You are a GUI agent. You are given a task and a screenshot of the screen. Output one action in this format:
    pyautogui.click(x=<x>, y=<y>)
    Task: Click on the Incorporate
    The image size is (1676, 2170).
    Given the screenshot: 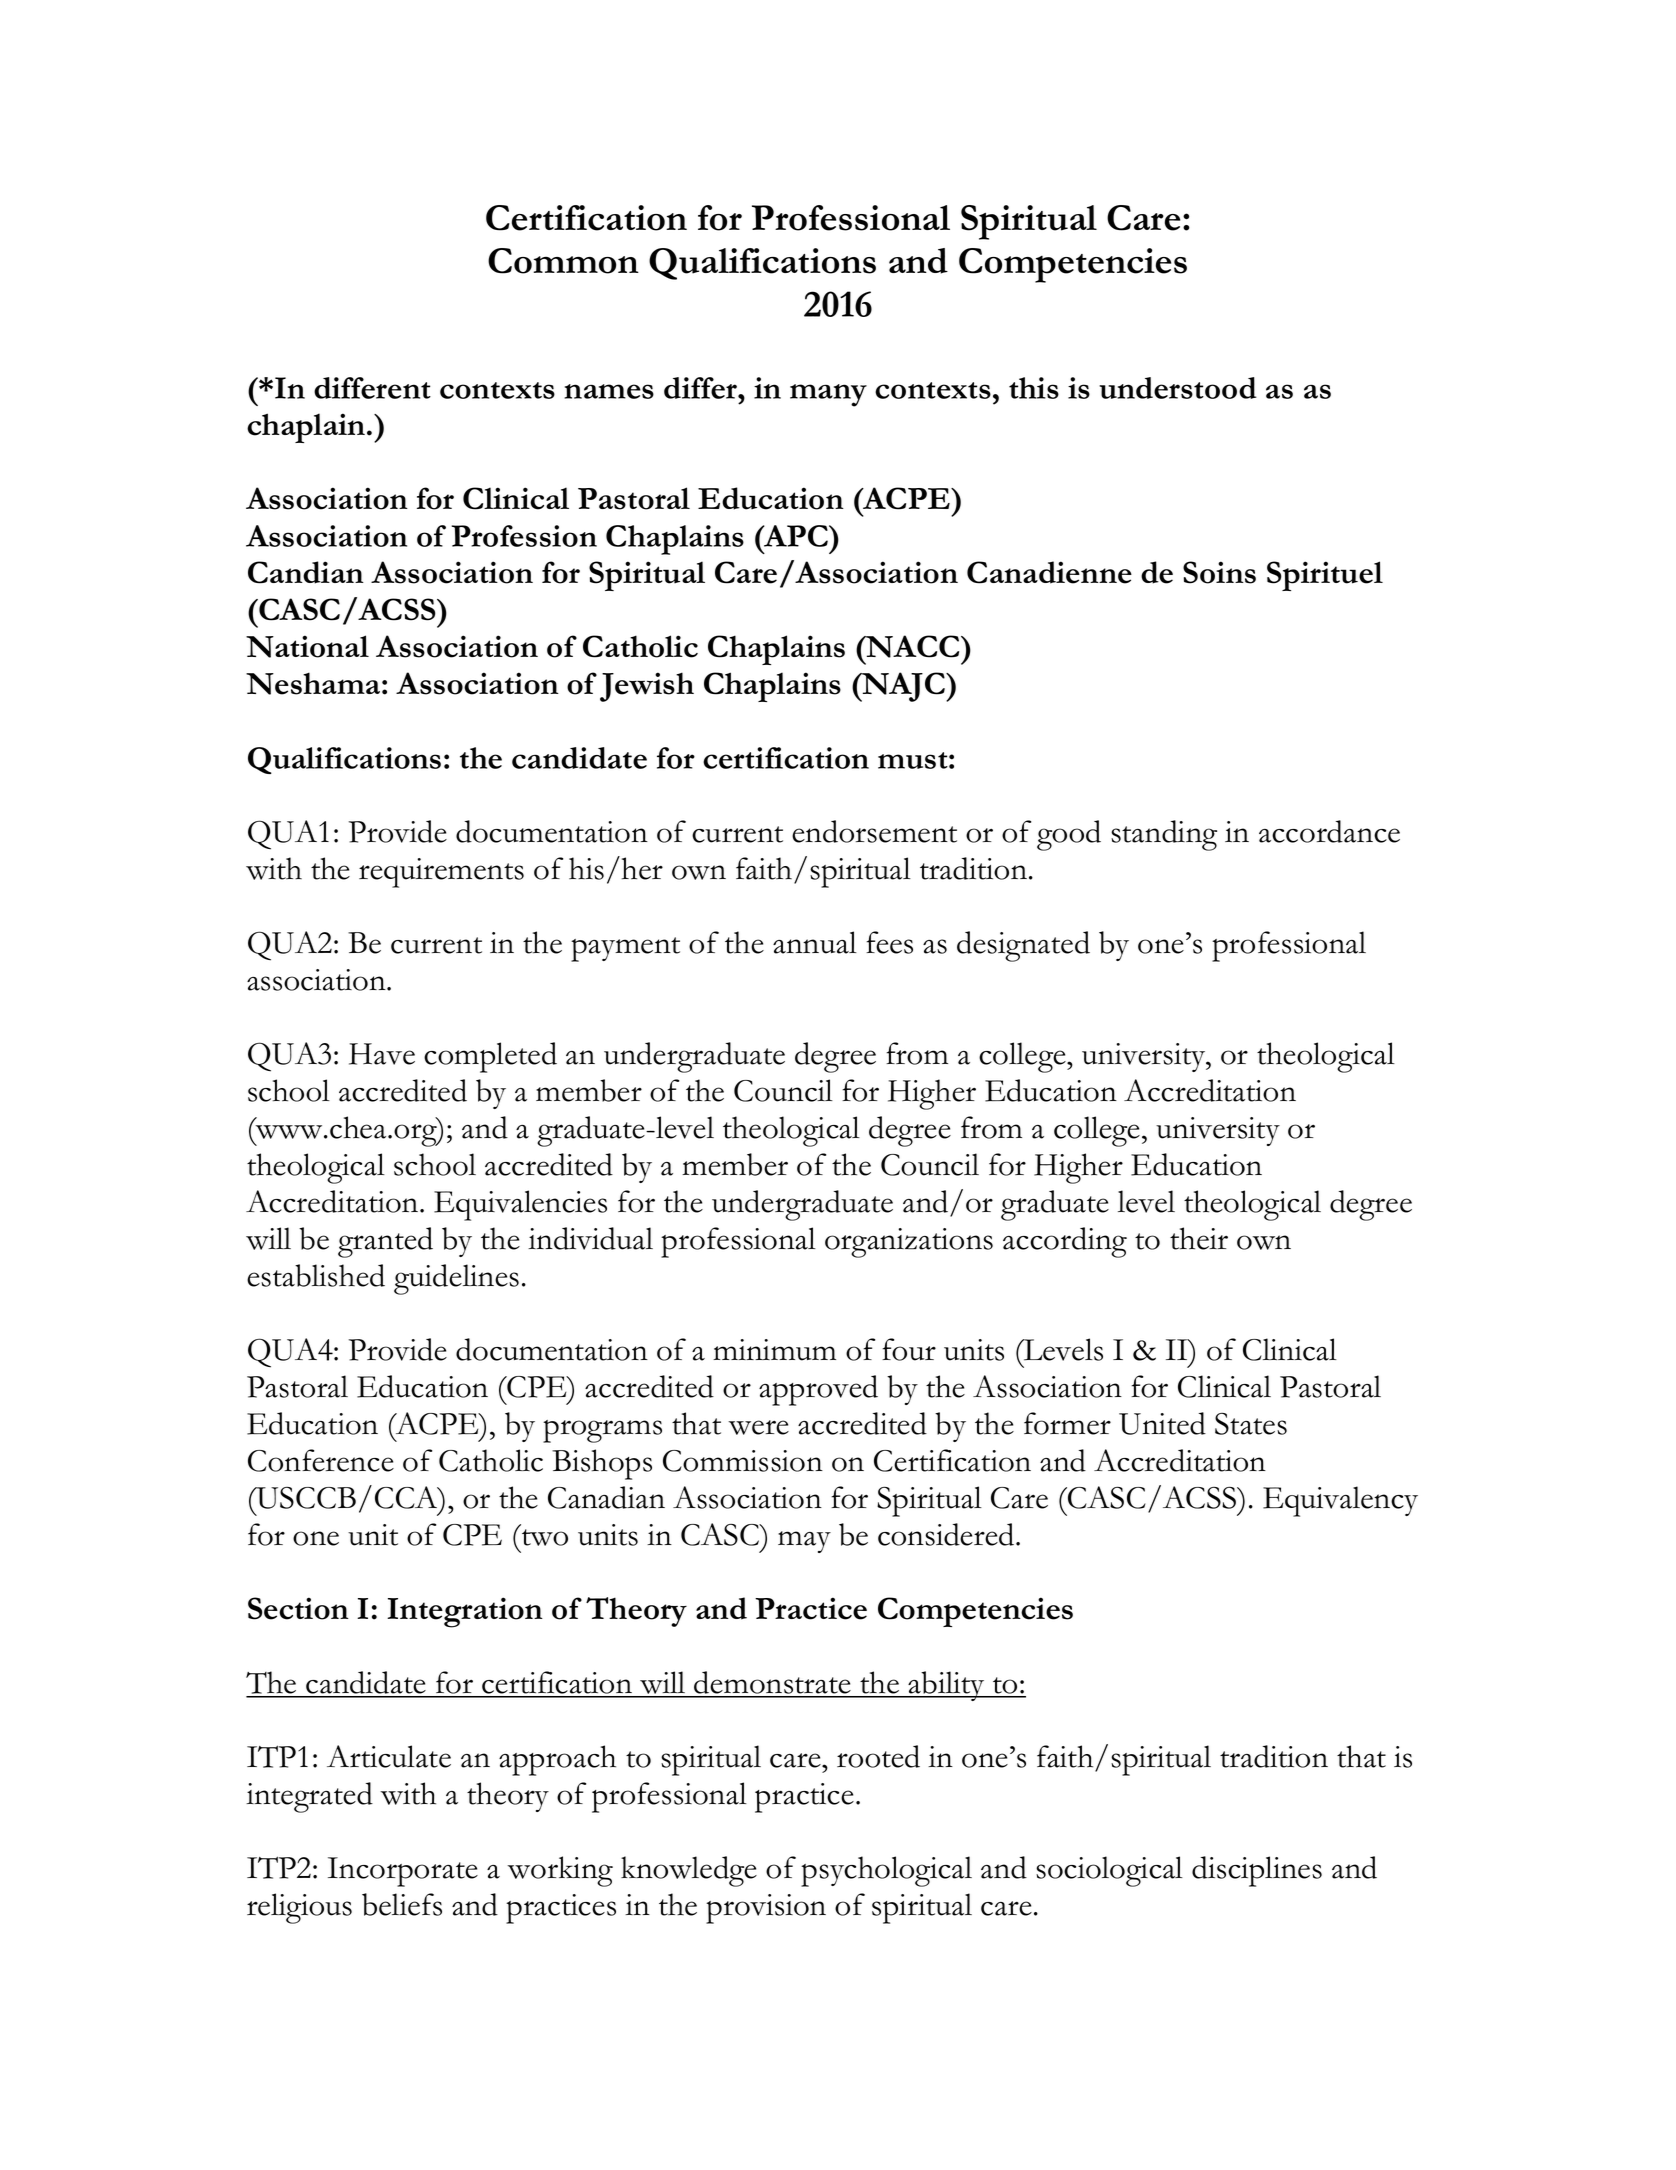 What is the action you would take?
    pyautogui.click(x=403, y=1872)
